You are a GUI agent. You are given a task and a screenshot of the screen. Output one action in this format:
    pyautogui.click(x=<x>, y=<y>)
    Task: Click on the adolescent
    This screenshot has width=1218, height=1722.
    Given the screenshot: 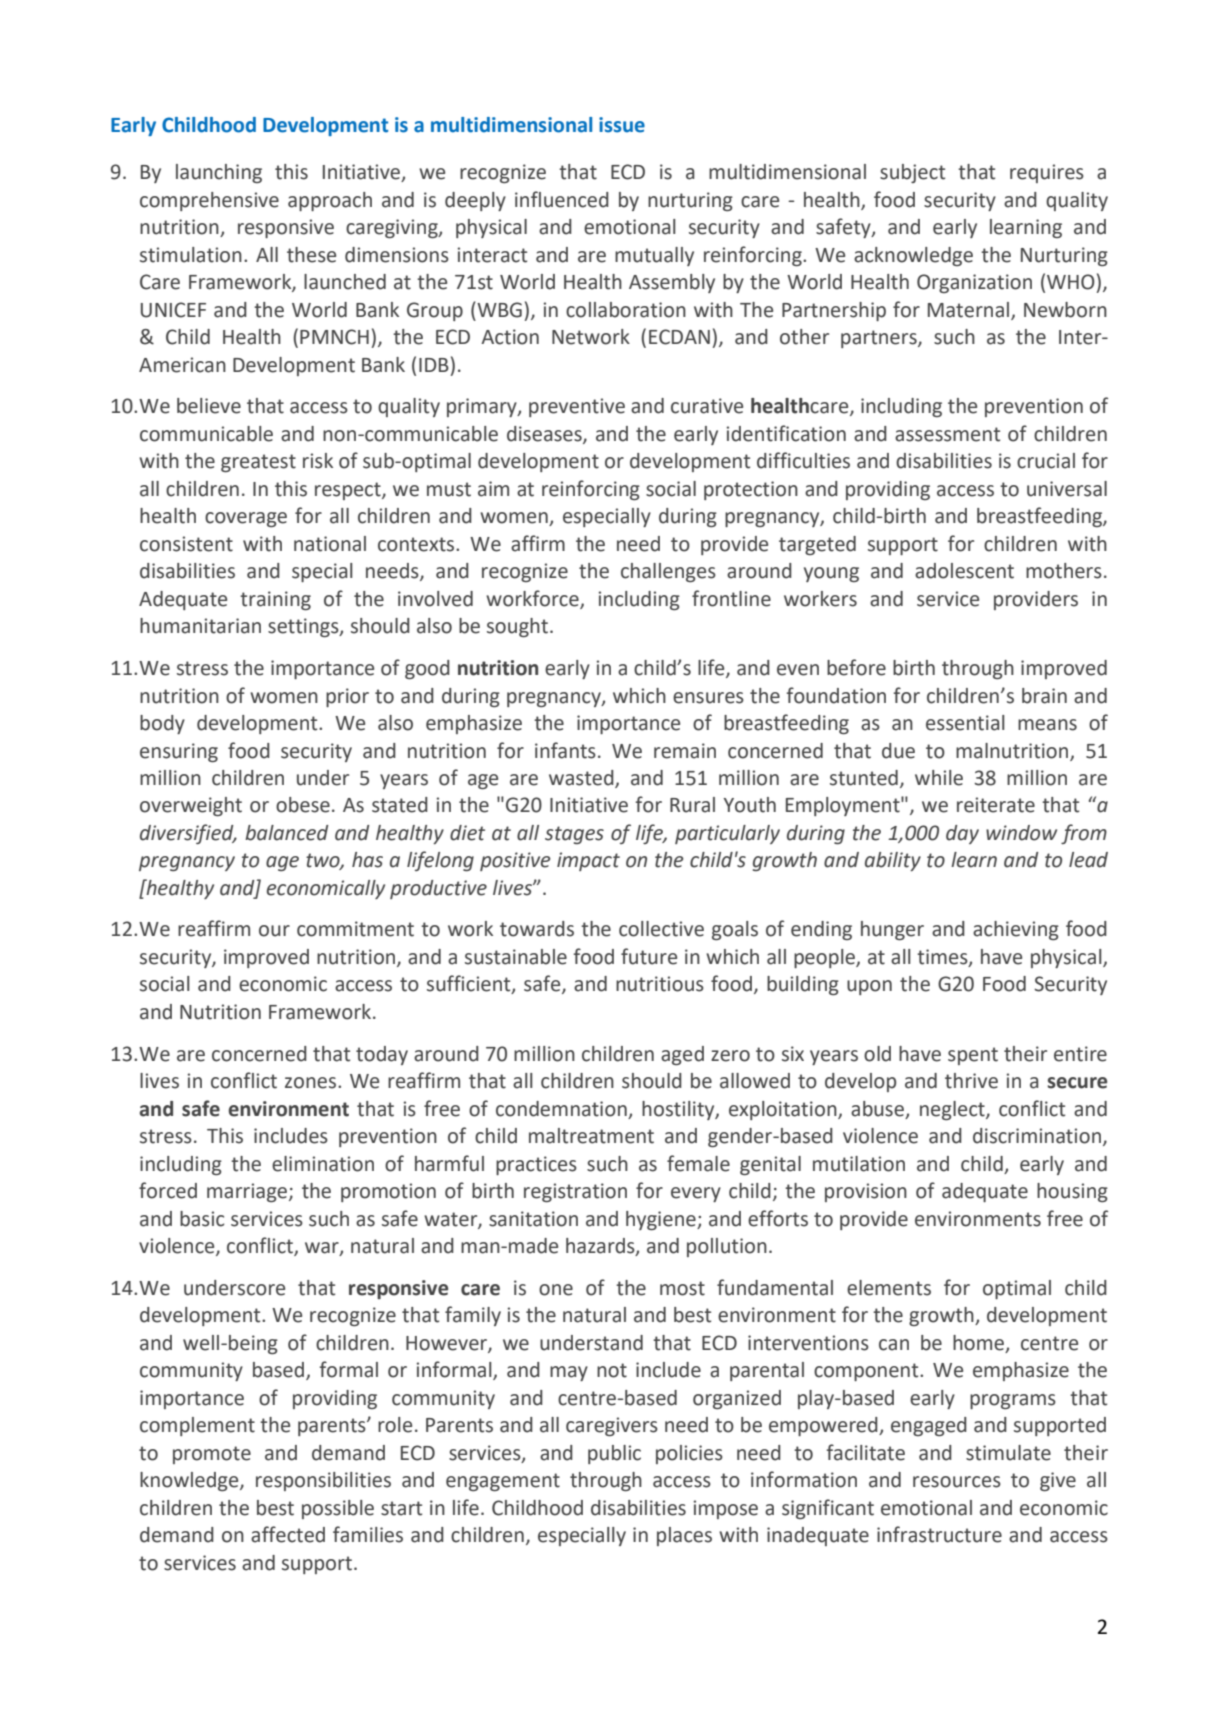 What is the action you would take?
    pyautogui.click(x=964, y=571)
